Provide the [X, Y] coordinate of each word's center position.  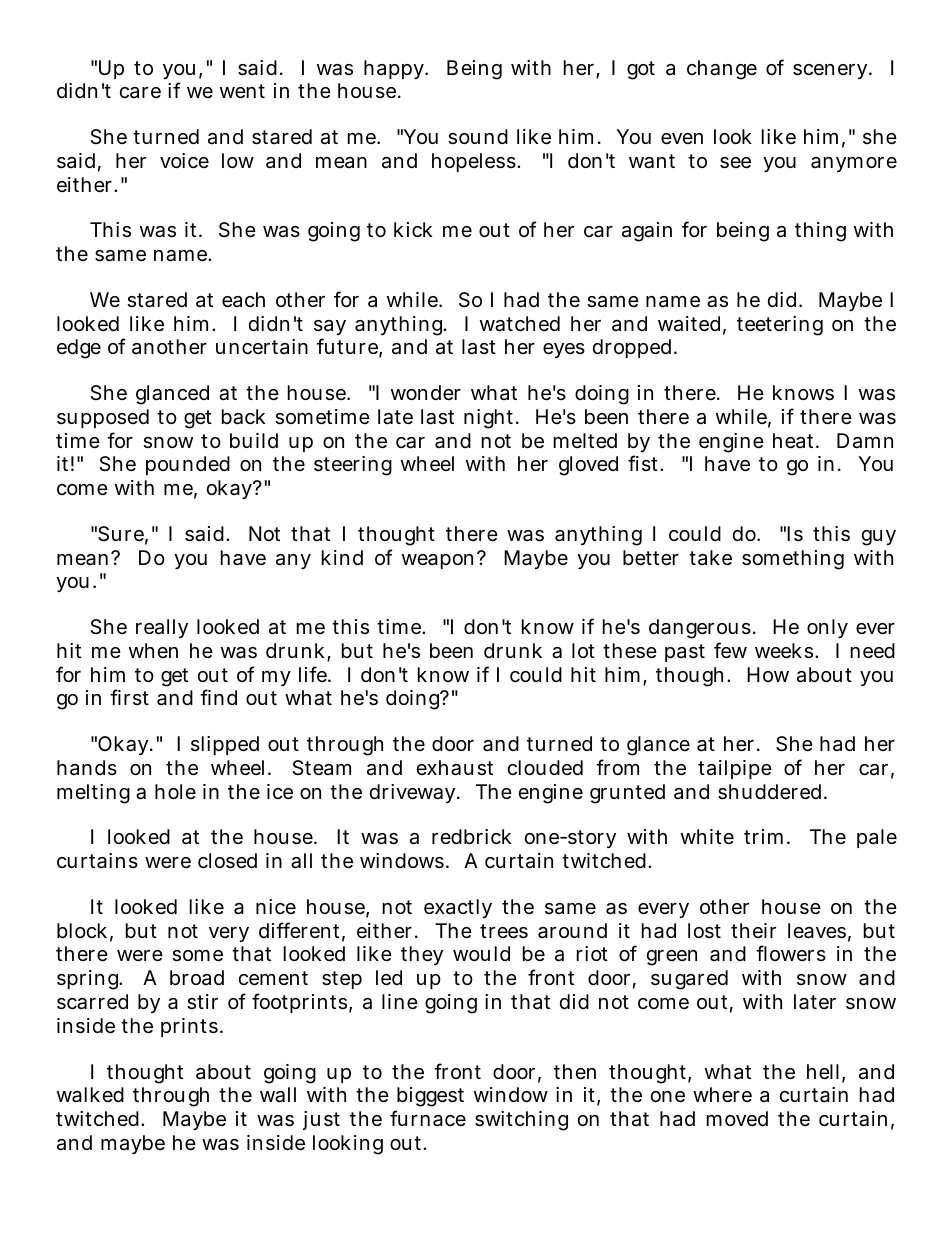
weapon [440, 561]
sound [478, 137]
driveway [414, 793]
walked [90, 1095]
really [162, 628]
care [140, 92]
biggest [430, 1097]
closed [227, 861]
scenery [832, 71]
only [827, 628]
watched [520, 324]
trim [766, 836]
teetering [780, 326]
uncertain [262, 347]
